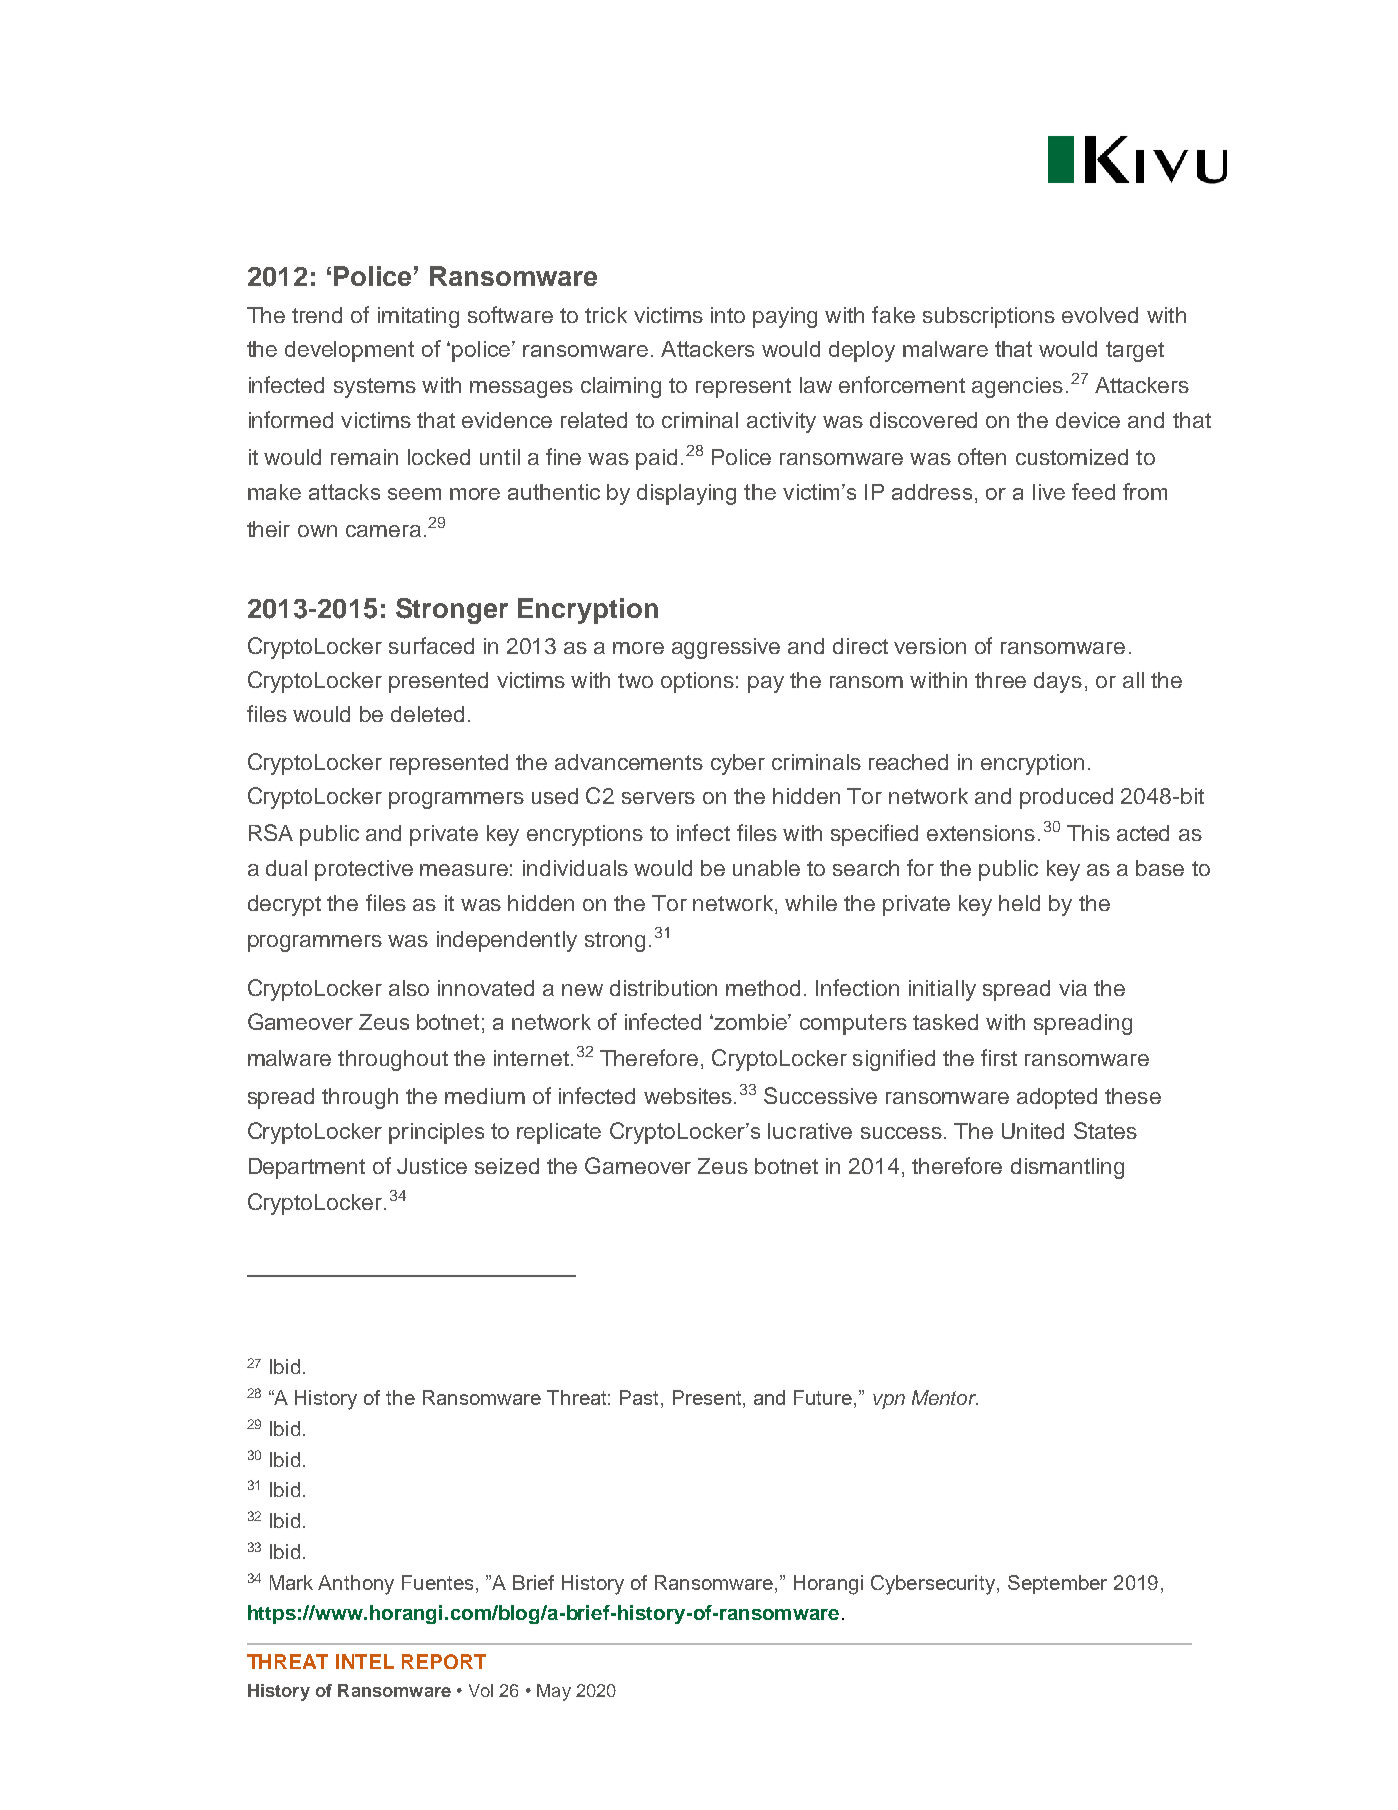 Image resolution: width=1398 pixels, height=1810 pixels. What do you see at coordinates (728, 315) in the image?
I see `into` at bounding box center [728, 315].
